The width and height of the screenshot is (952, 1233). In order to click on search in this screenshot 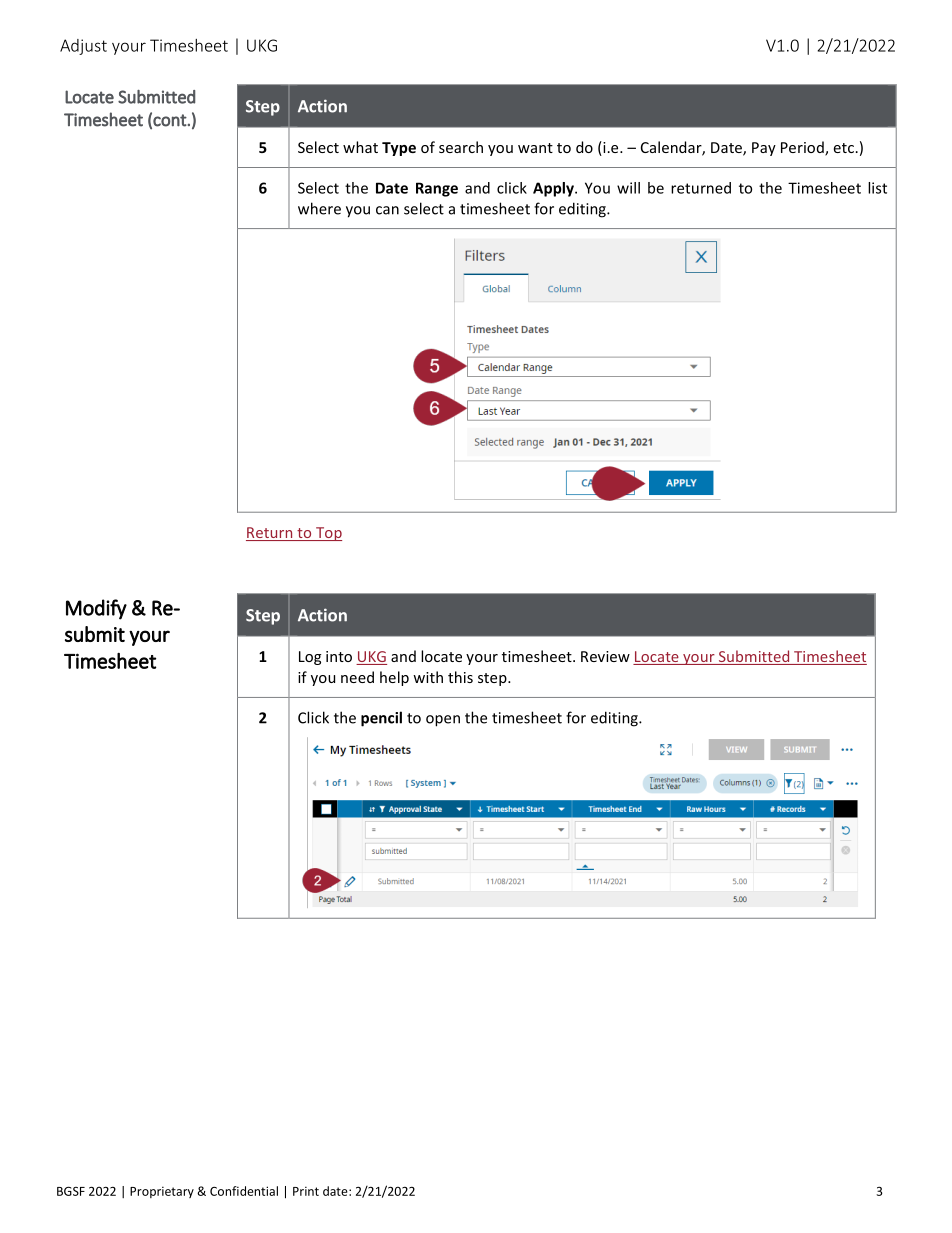, I will do `click(461, 147)`.
